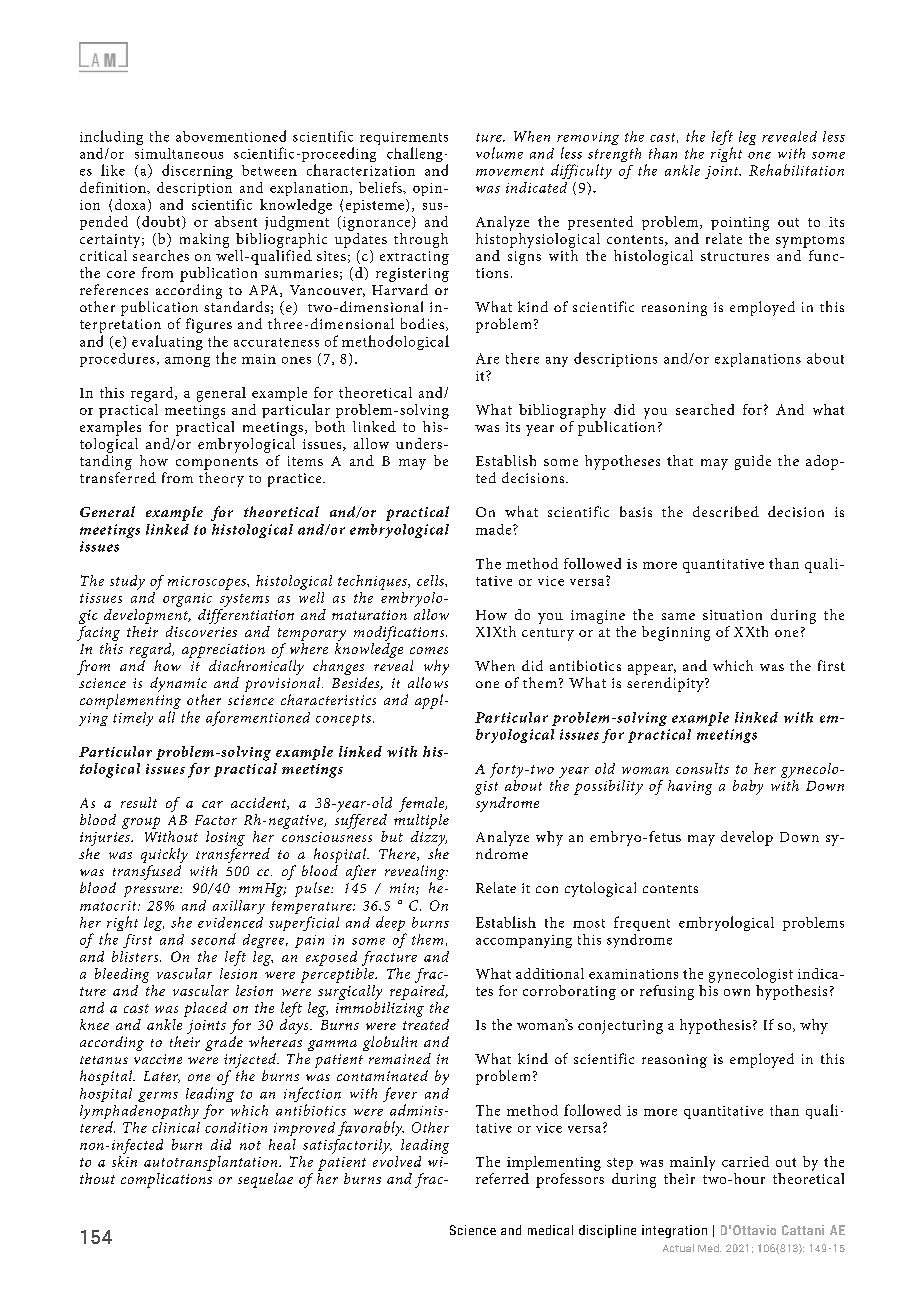  I want to click on referred, so click(502, 1178).
